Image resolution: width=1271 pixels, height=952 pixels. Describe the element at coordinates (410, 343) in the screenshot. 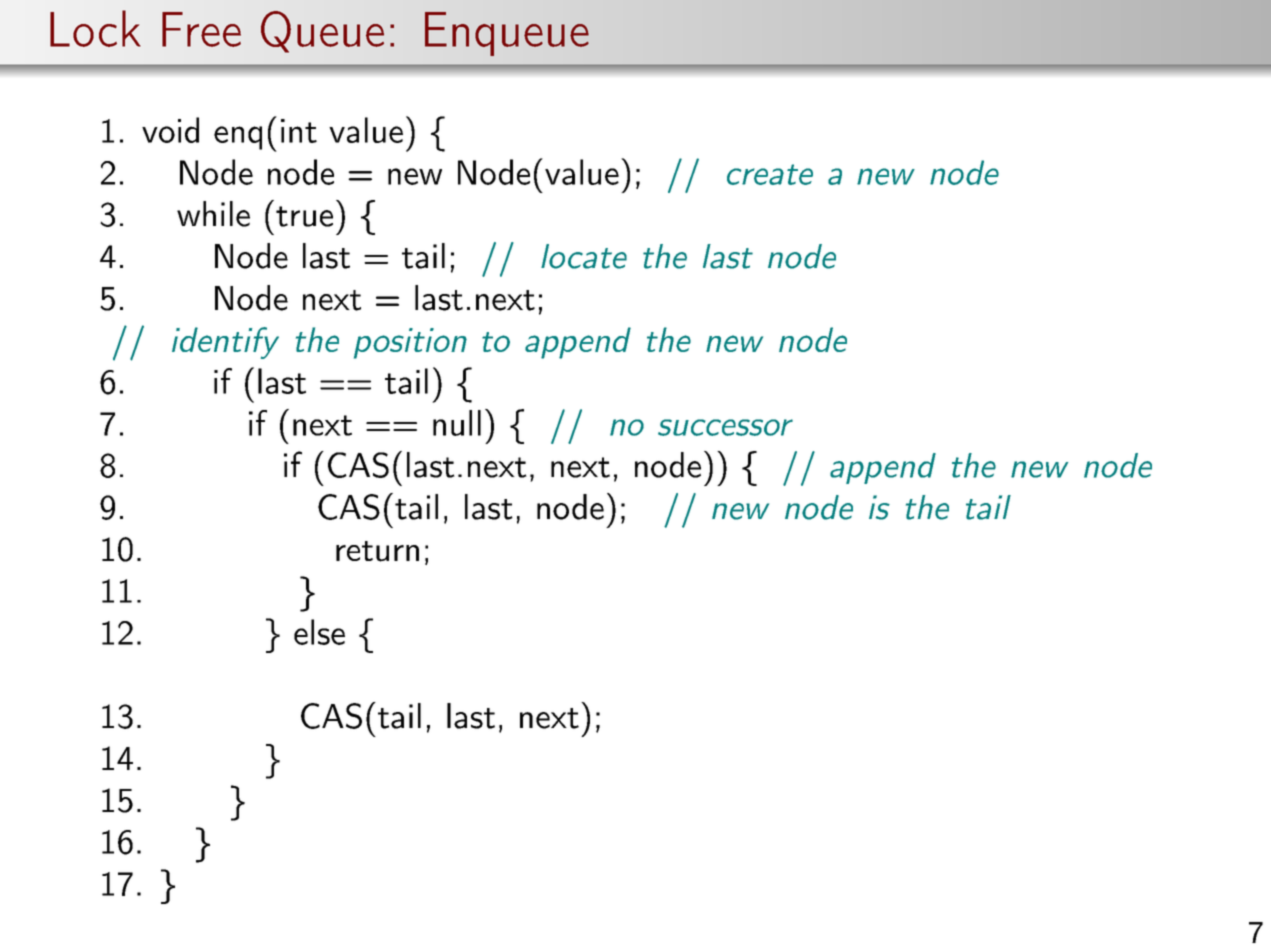

I see `position` at that location.
